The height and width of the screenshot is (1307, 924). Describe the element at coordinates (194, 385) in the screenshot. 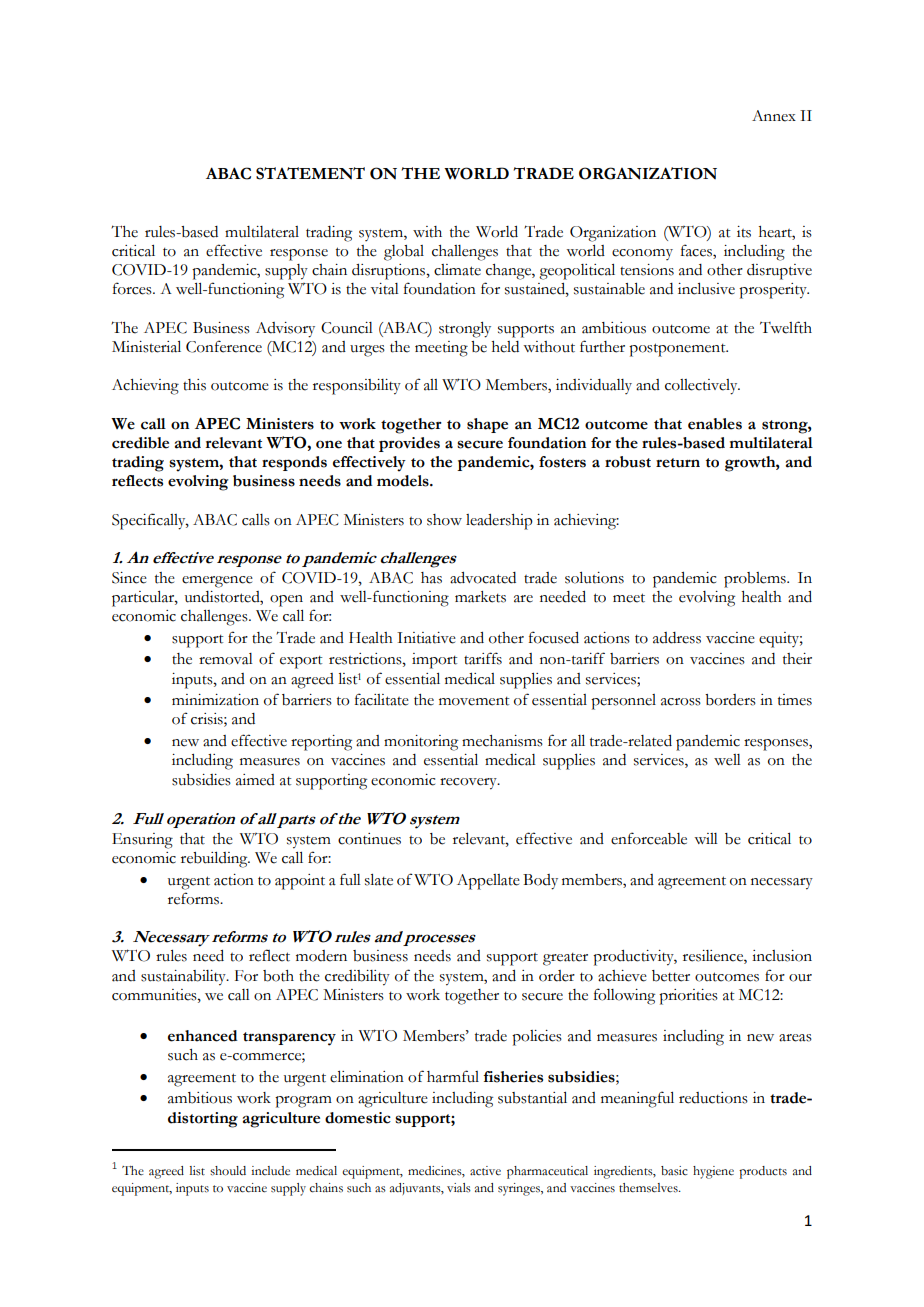

I see `this` at that location.
